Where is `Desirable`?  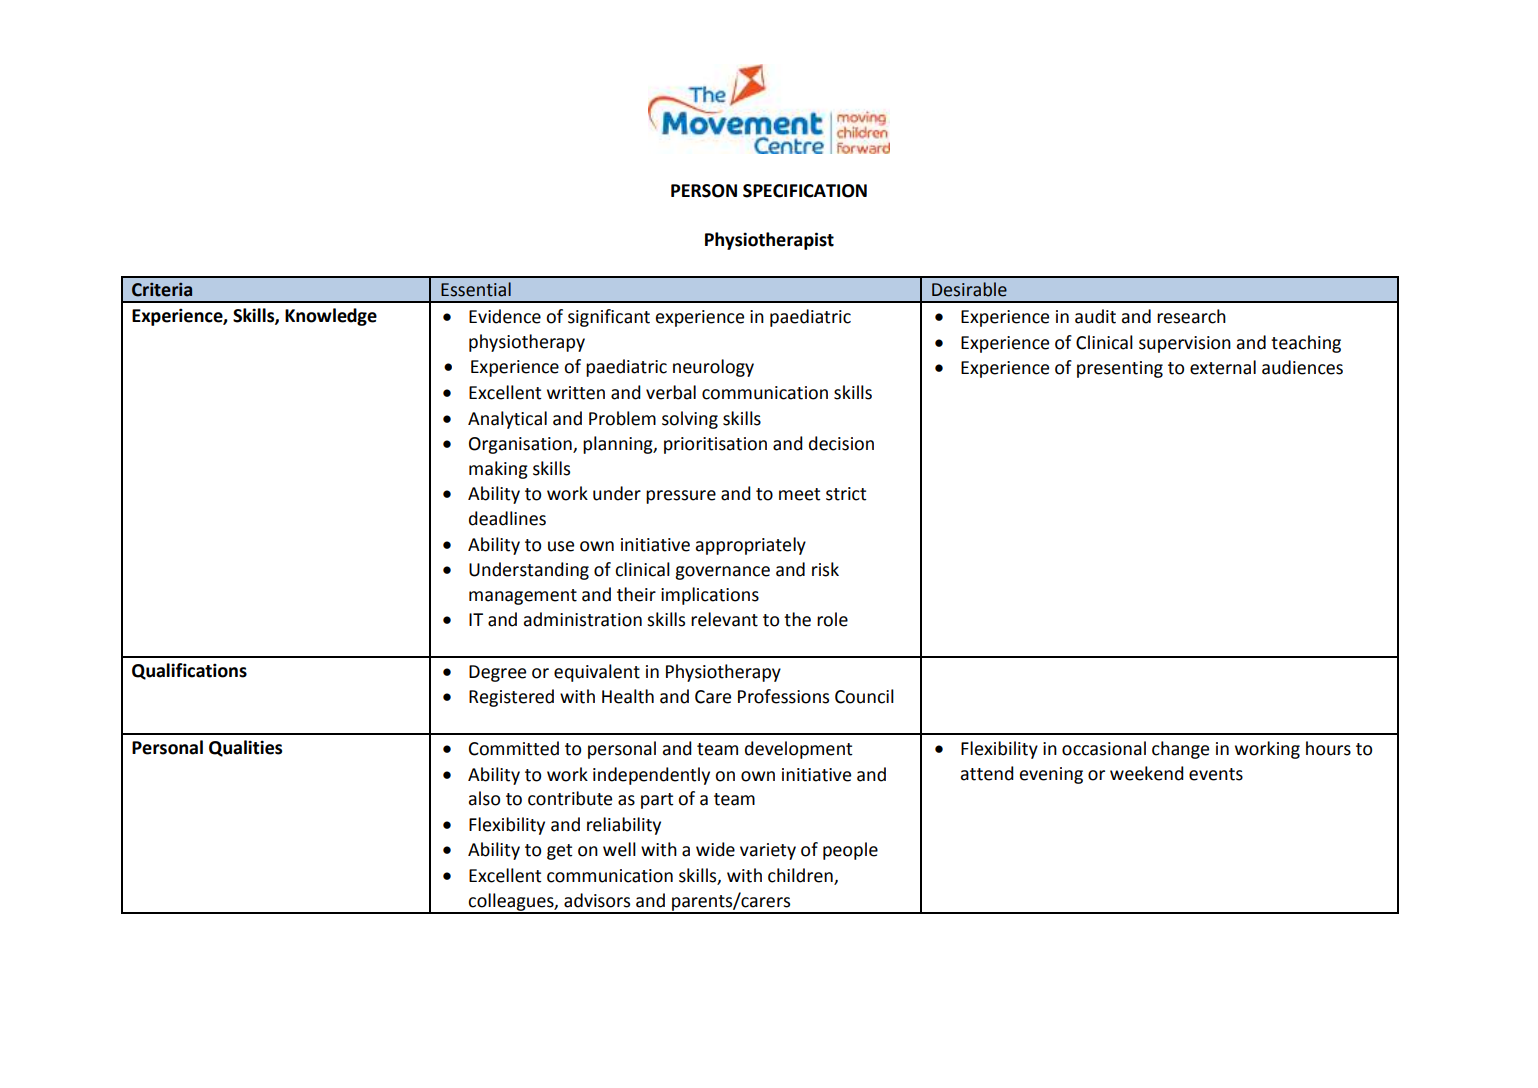 Desirable is located at coordinates (969, 289).
